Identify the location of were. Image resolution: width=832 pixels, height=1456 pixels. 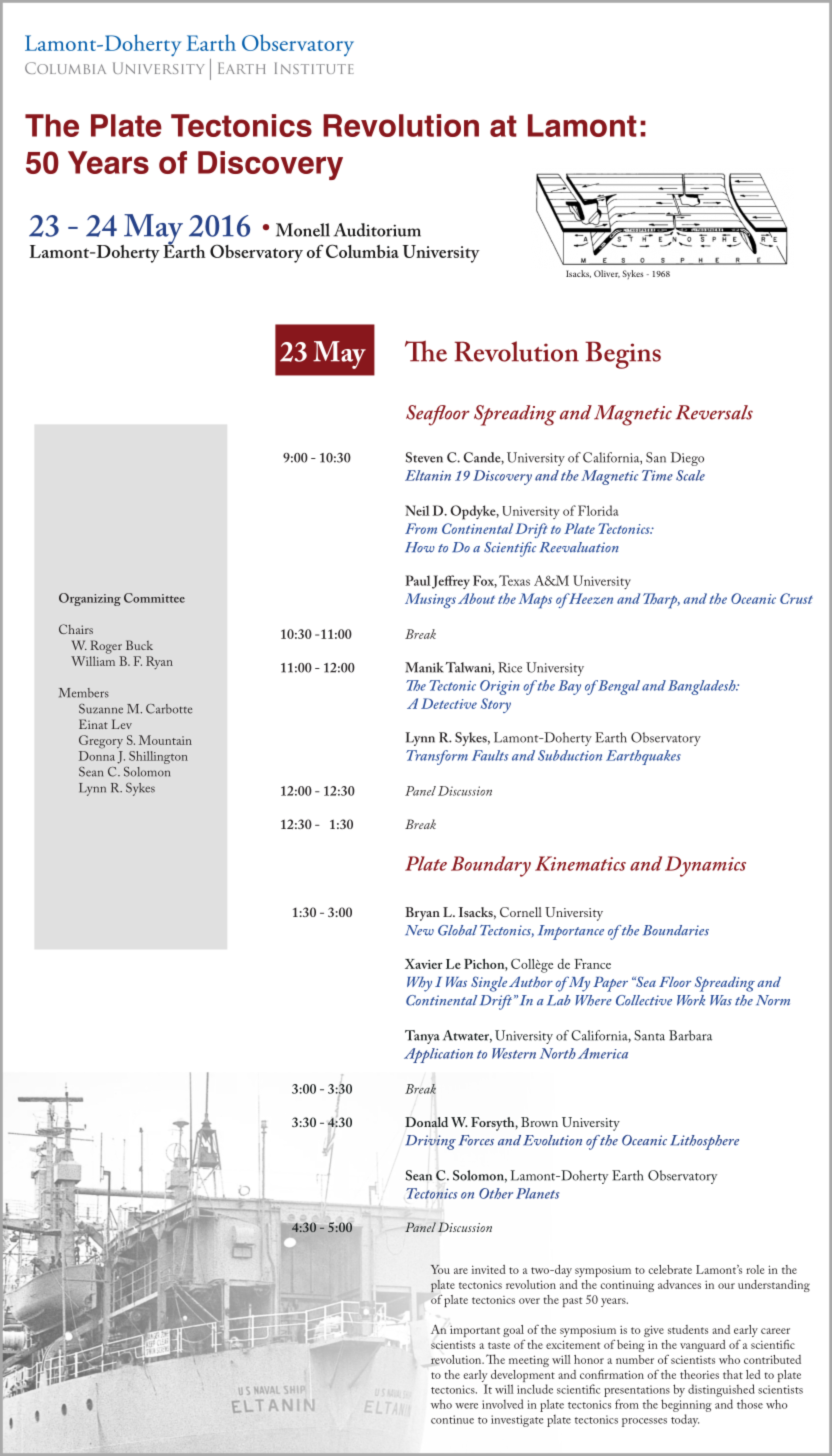
(466, 1406).
